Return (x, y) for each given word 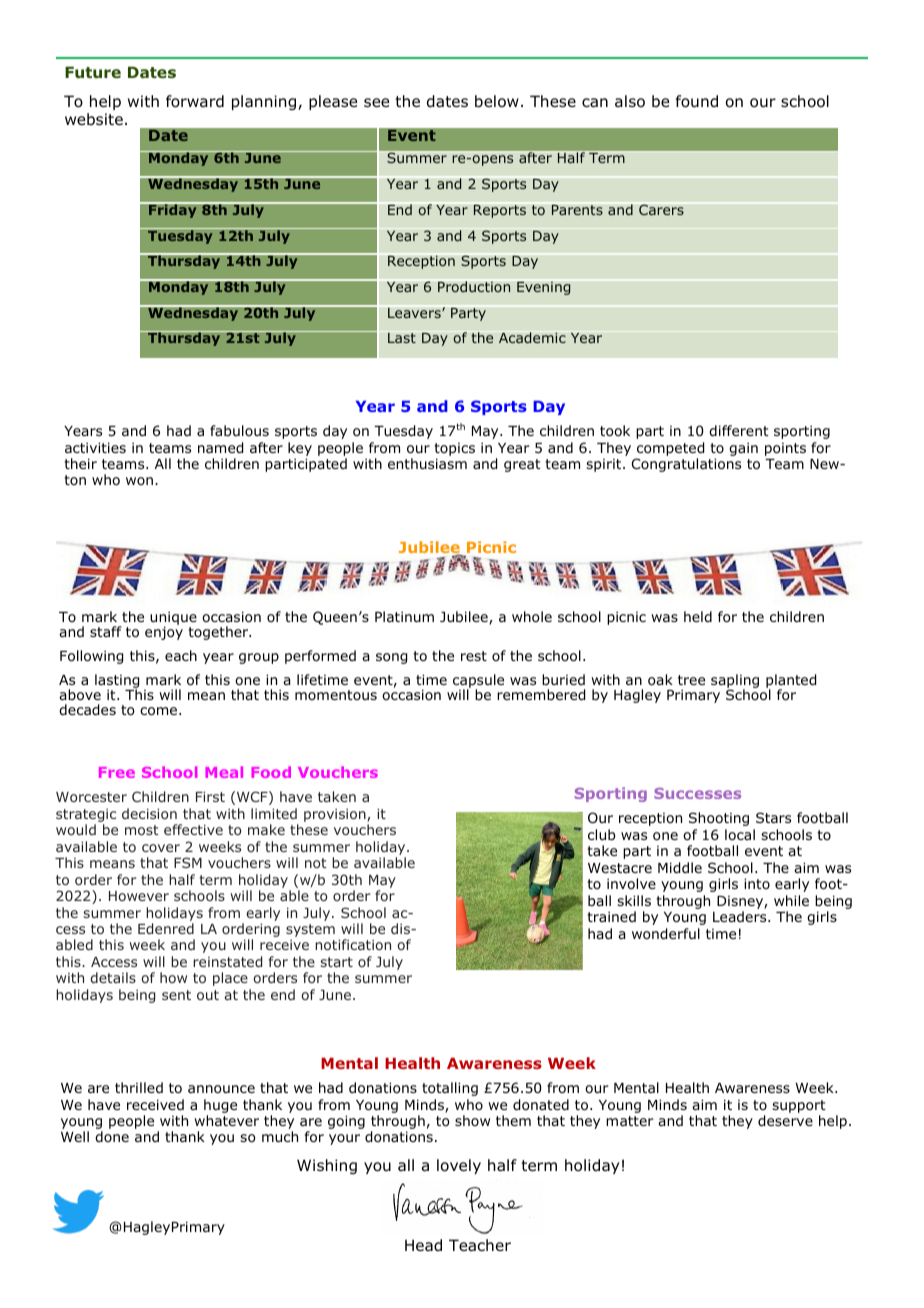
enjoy (164, 632)
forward (195, 101)
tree (691, 680)
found (697, 101)
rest (474, 656)
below (497, 101)
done (112, 1136)
